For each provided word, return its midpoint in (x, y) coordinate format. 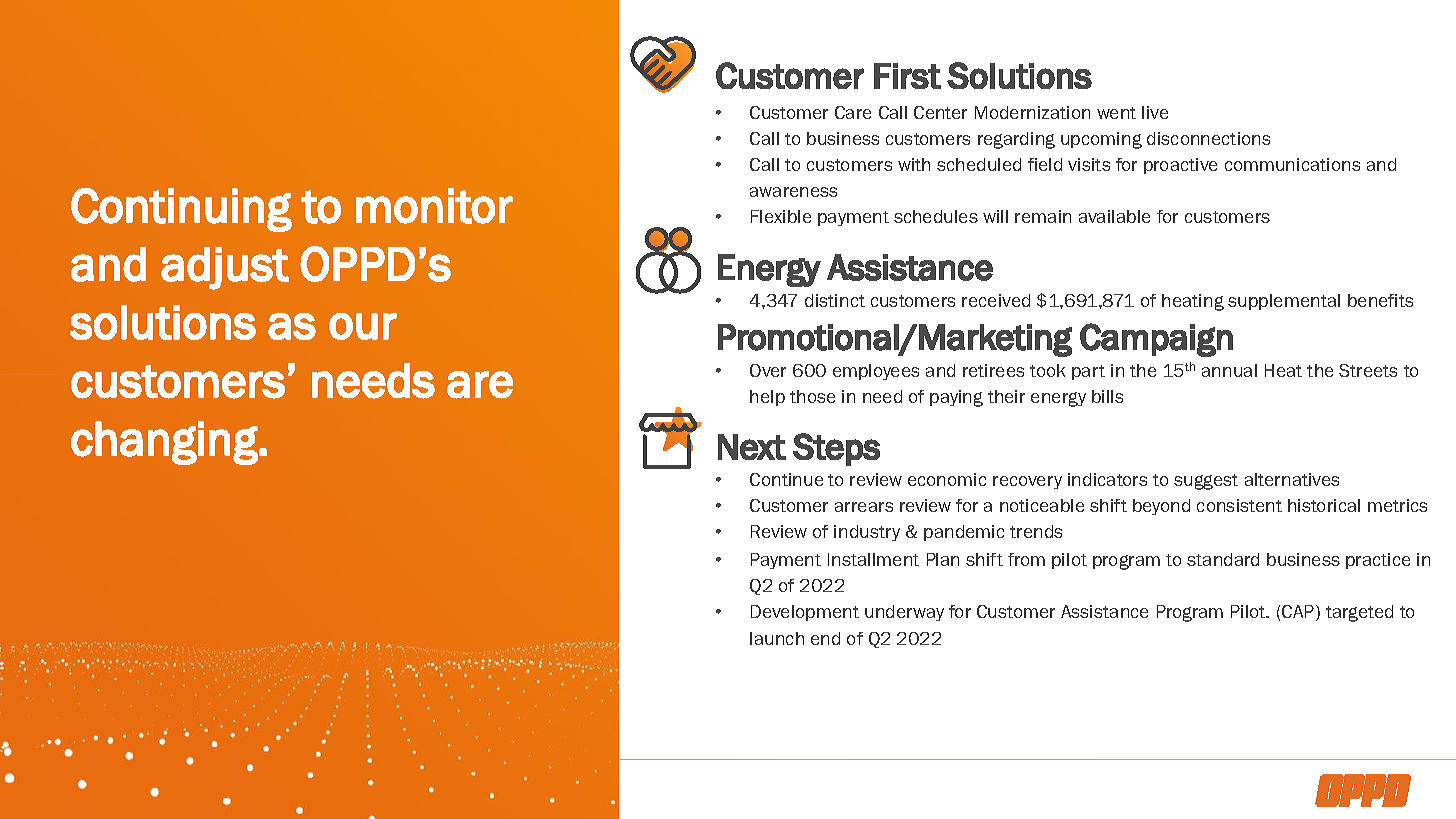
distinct (835, 300)
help (767, 398)
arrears (864, 507)
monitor (434, 206)
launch (777, 638)
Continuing (181, 210)
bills (1107, 396)
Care (853, 112)
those (812, 396)
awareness (793, 192)
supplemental (1284, 302)
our (363, 326)
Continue (786, 479)
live (1155, 112)
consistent (1239, 505)
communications (1292, 164)
